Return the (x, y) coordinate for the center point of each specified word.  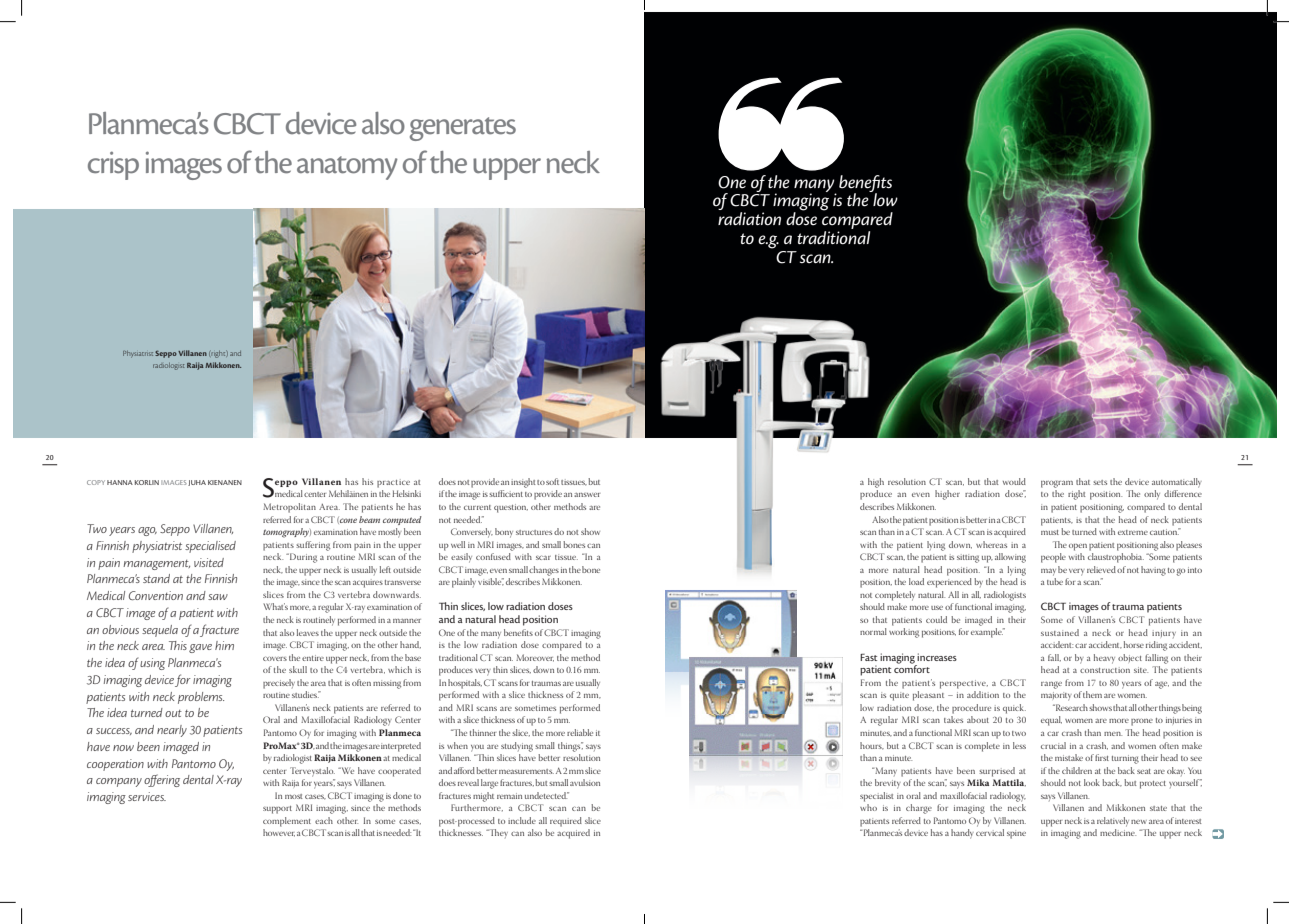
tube (1055, 581)
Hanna (120, 482)
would (1014, 481)
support (277, 810)
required (566, 822)
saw (218, 597)
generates (463, 129)
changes (544, 571)
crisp (113, 165)
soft (552, 481)
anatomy (347, 168)
